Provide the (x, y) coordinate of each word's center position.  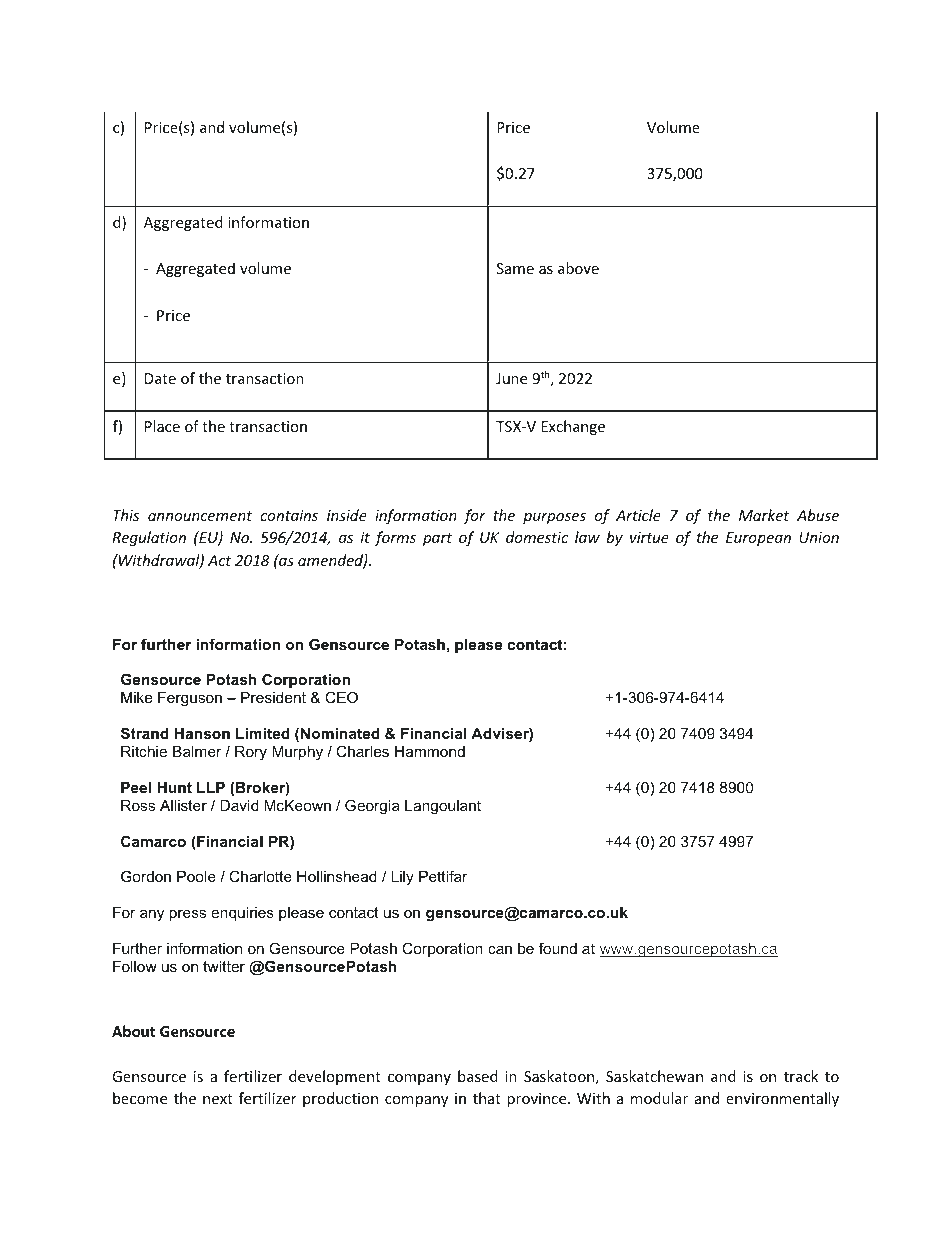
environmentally (782, 1099)
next (218, 1099)
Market (764, 515)
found (558, 948)
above (578, 268)
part (437, 539)
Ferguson (190, 699)
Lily (402, 878)
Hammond (430, 751)
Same (515, 268)
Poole (196, 876)
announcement (200, 516)
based (478, 1076)
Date (160, 378)
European (758, 539)
